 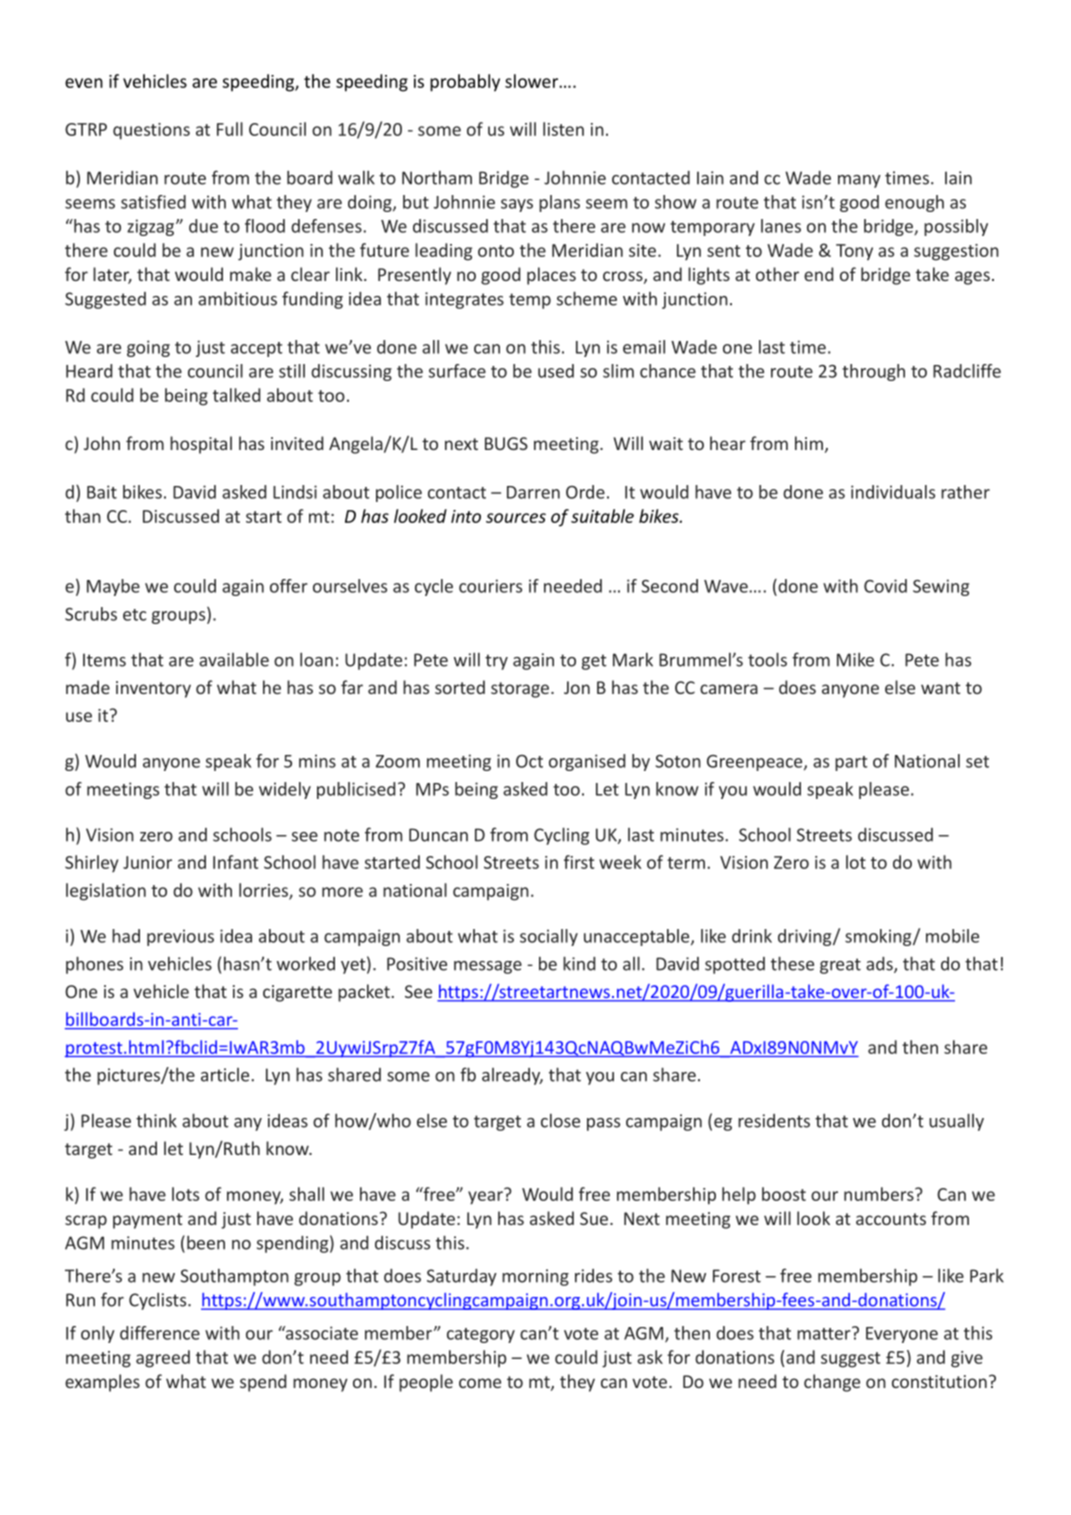 I want to click on difference, so click(x=160, y=1333).
